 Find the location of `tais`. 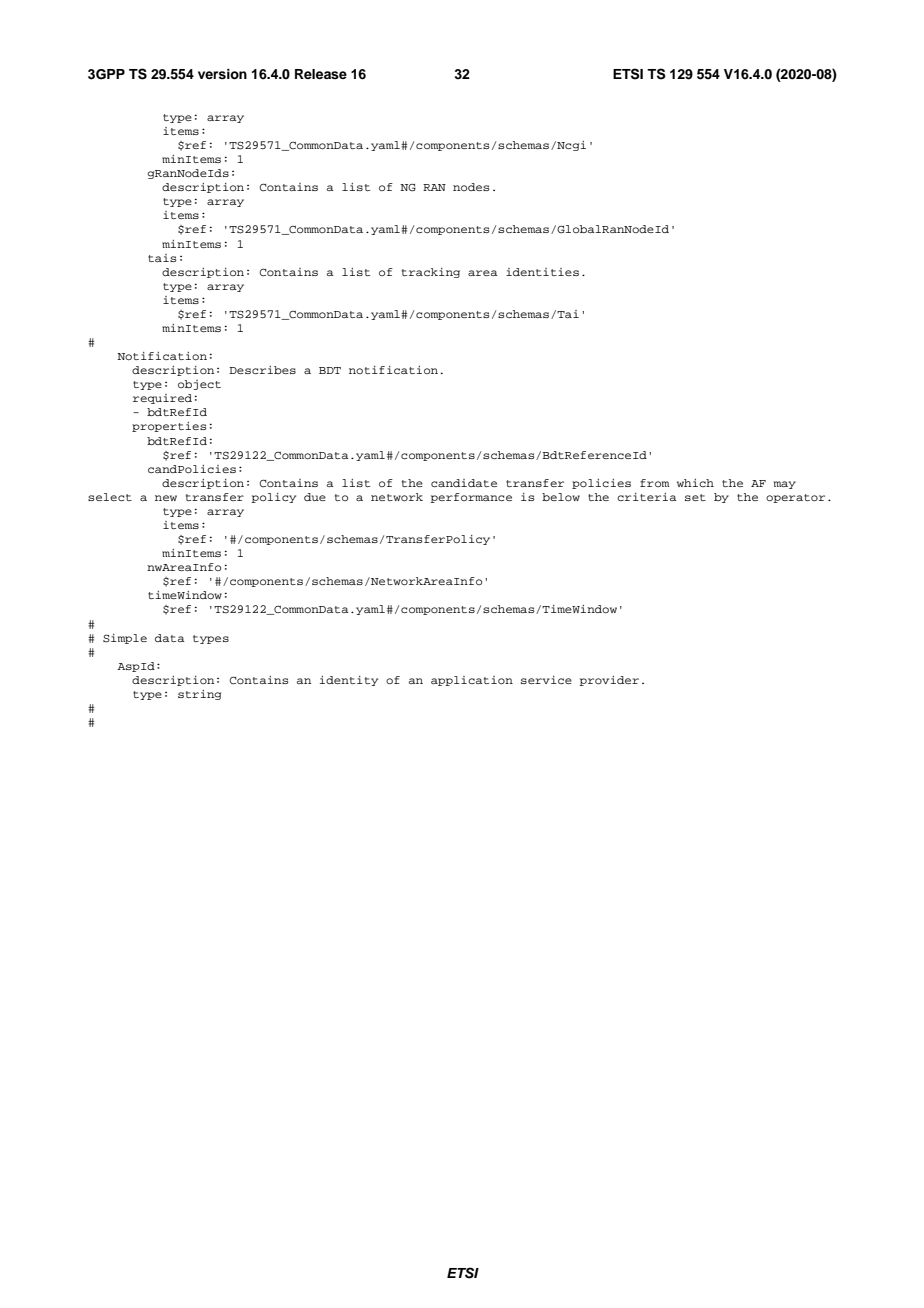

tais is located at coordinates (162, 258).
